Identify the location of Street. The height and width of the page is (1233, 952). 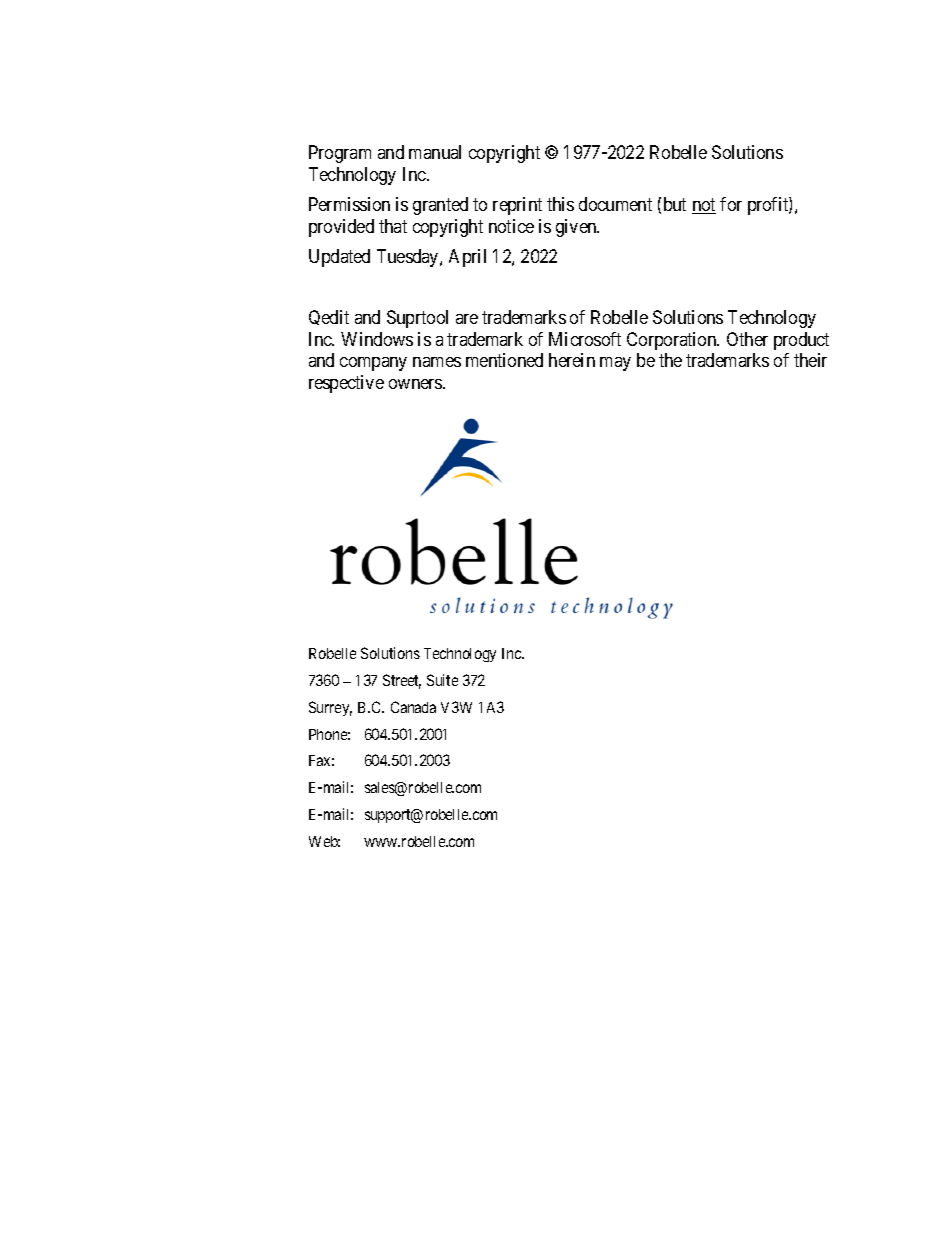
(402, 681).
